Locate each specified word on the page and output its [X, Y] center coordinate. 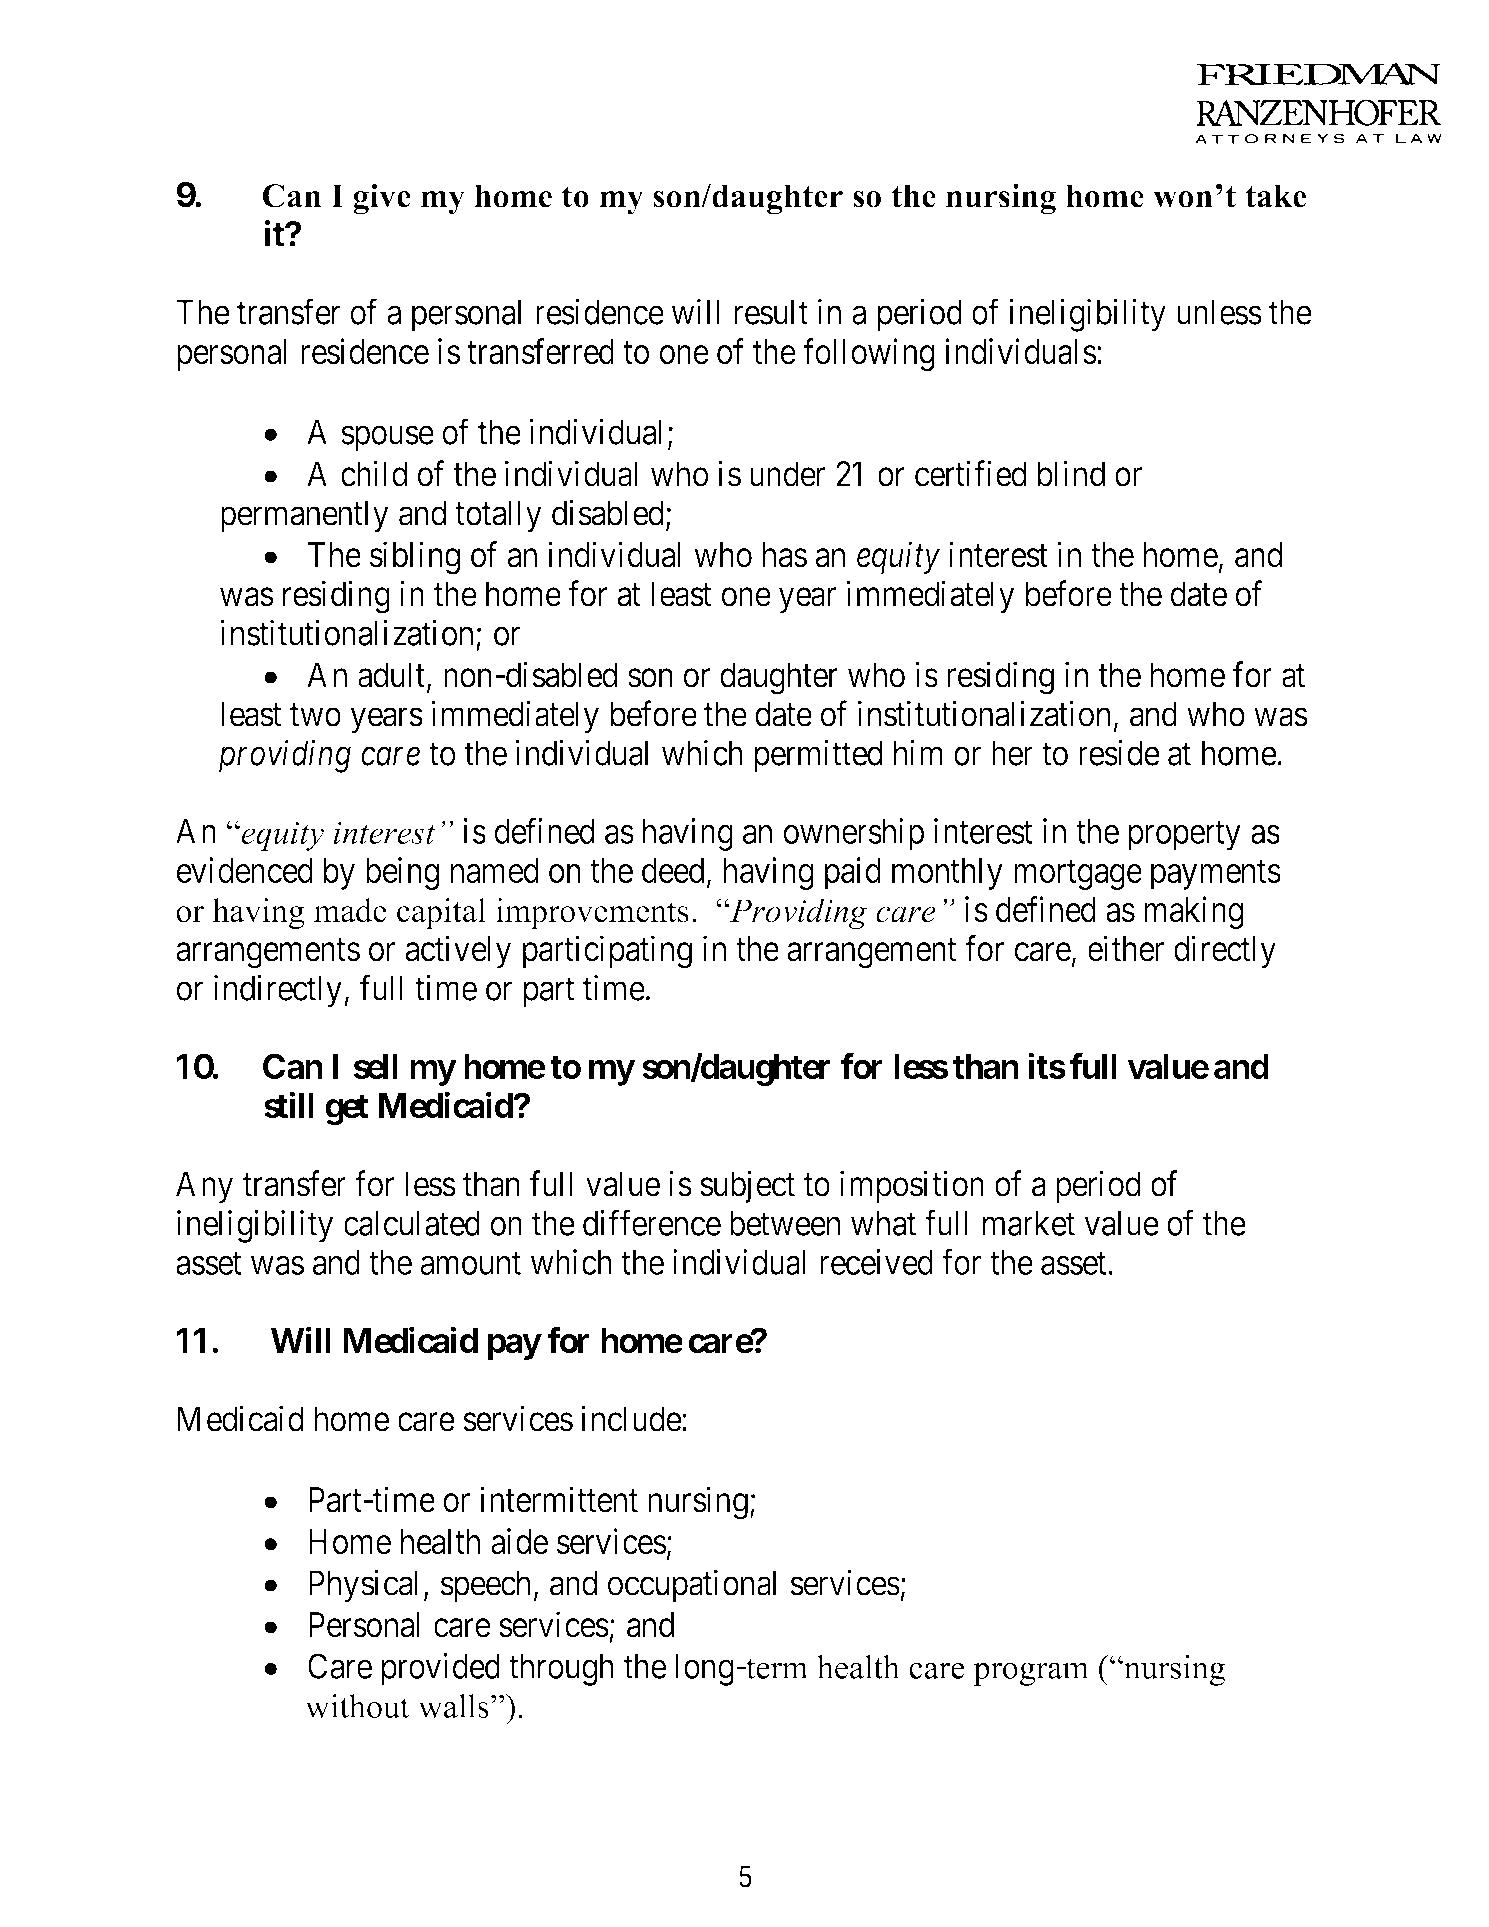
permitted [818, 756]
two [315, 715]
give [382, 199]
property [1184, 836]
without [357, 1706]
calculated [412, 1223]
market [1029, 1223]
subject [747, 1186]
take [1276, 196]
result [771, 312]
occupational [692, 1585]
